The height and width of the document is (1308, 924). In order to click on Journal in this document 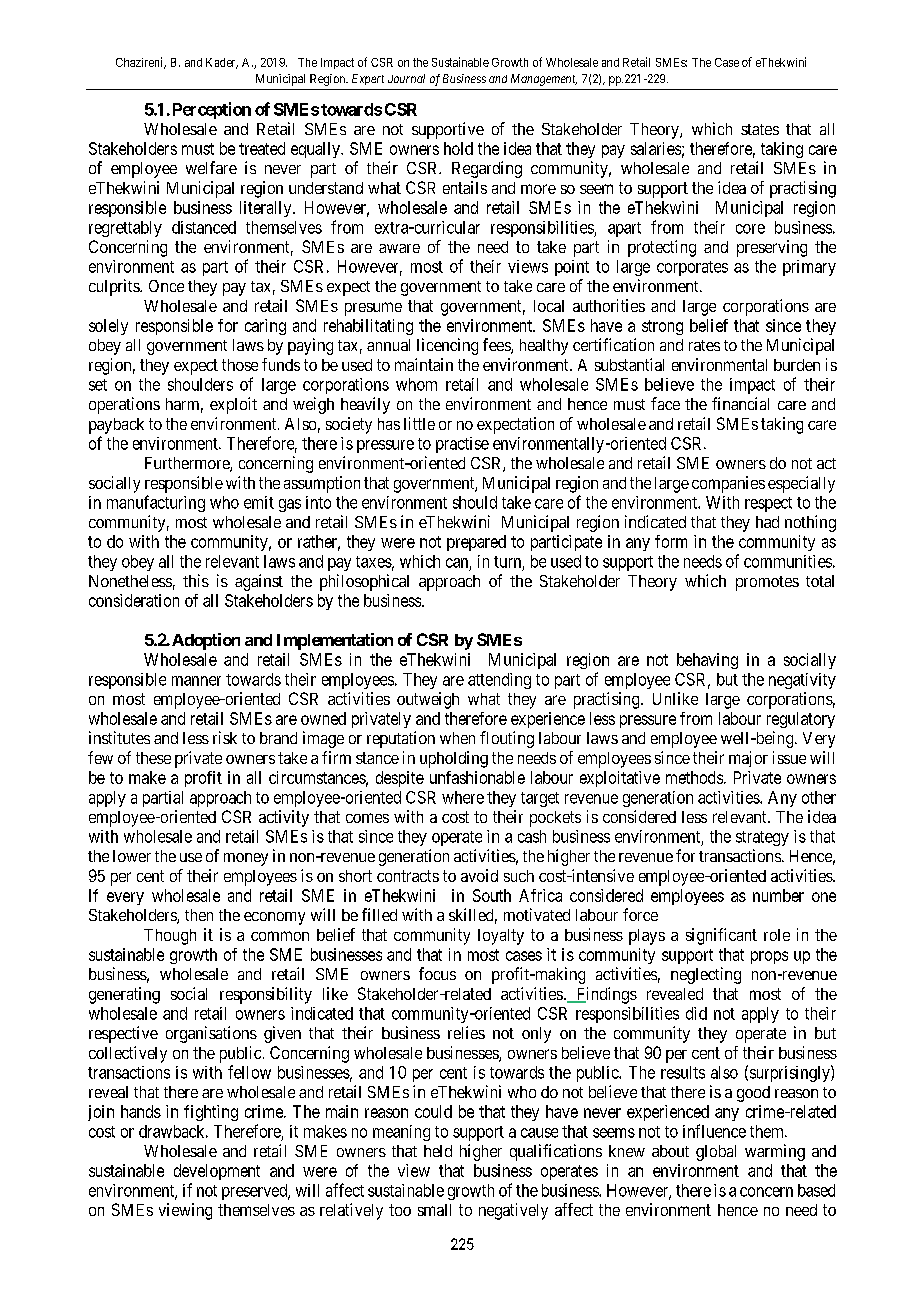, I will do `click(406, 78)`.
